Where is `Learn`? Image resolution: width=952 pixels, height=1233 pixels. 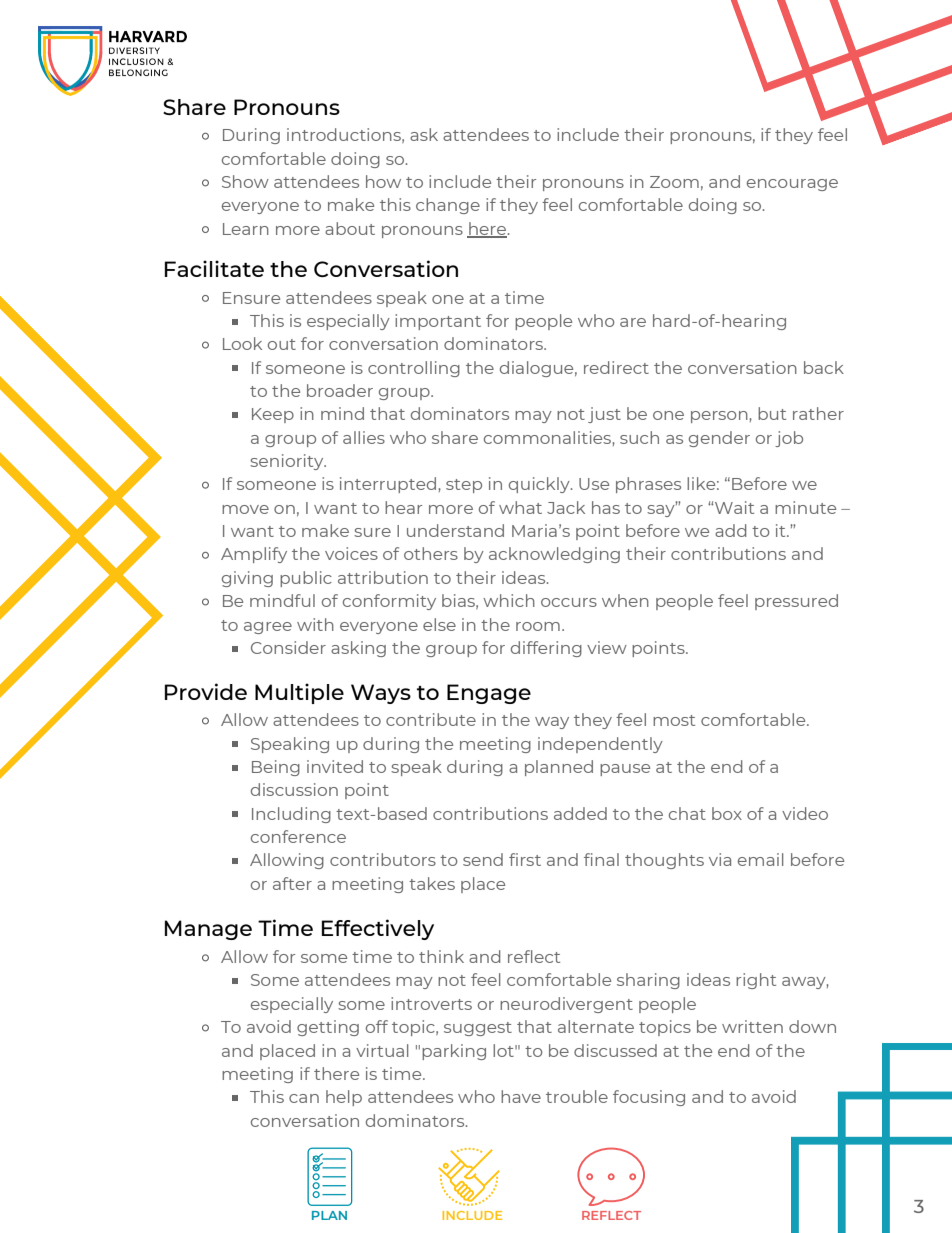
Learn is located at coordinates (246, 229).
